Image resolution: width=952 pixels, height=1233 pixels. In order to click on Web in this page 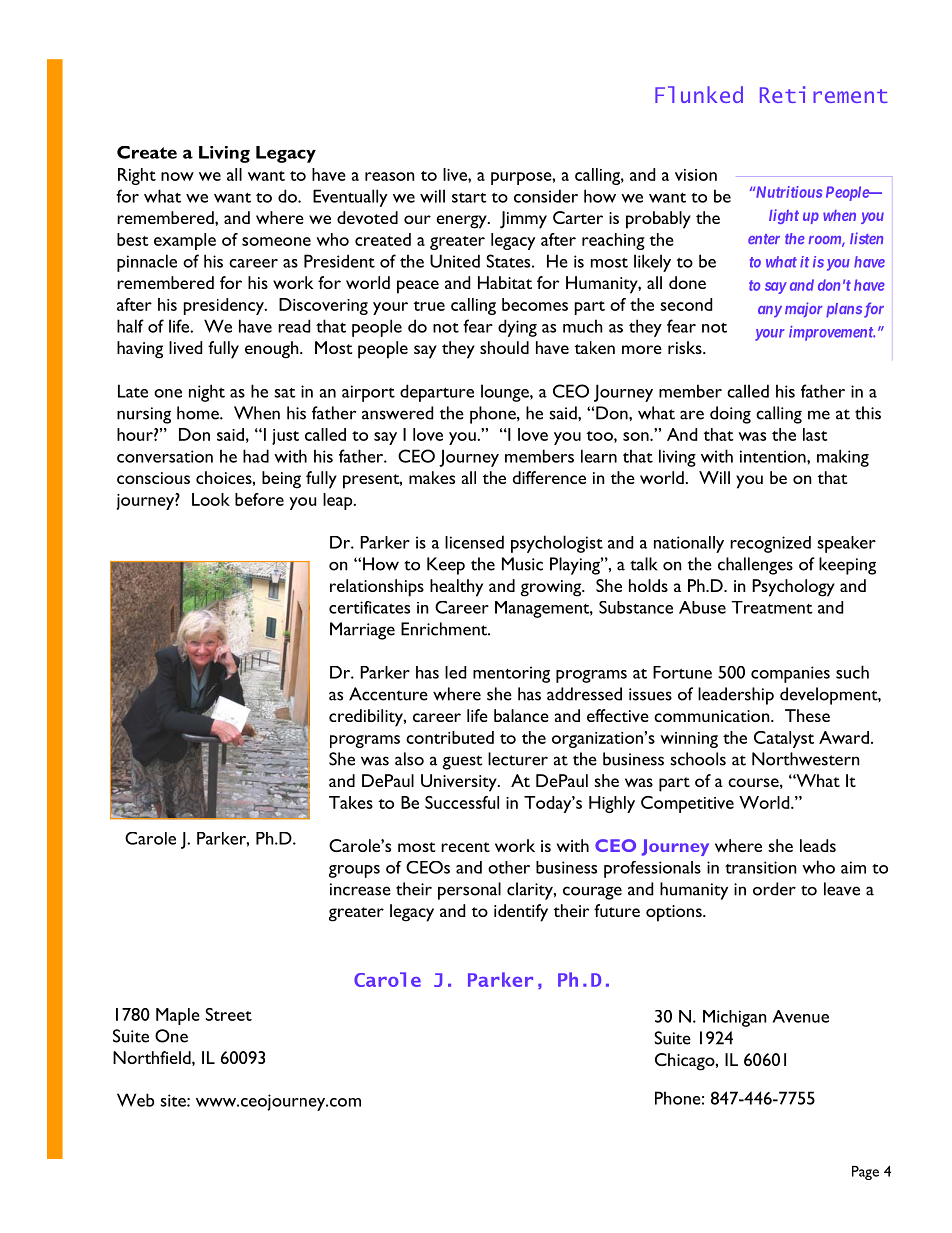, I will do `click(135, 1100)`.
